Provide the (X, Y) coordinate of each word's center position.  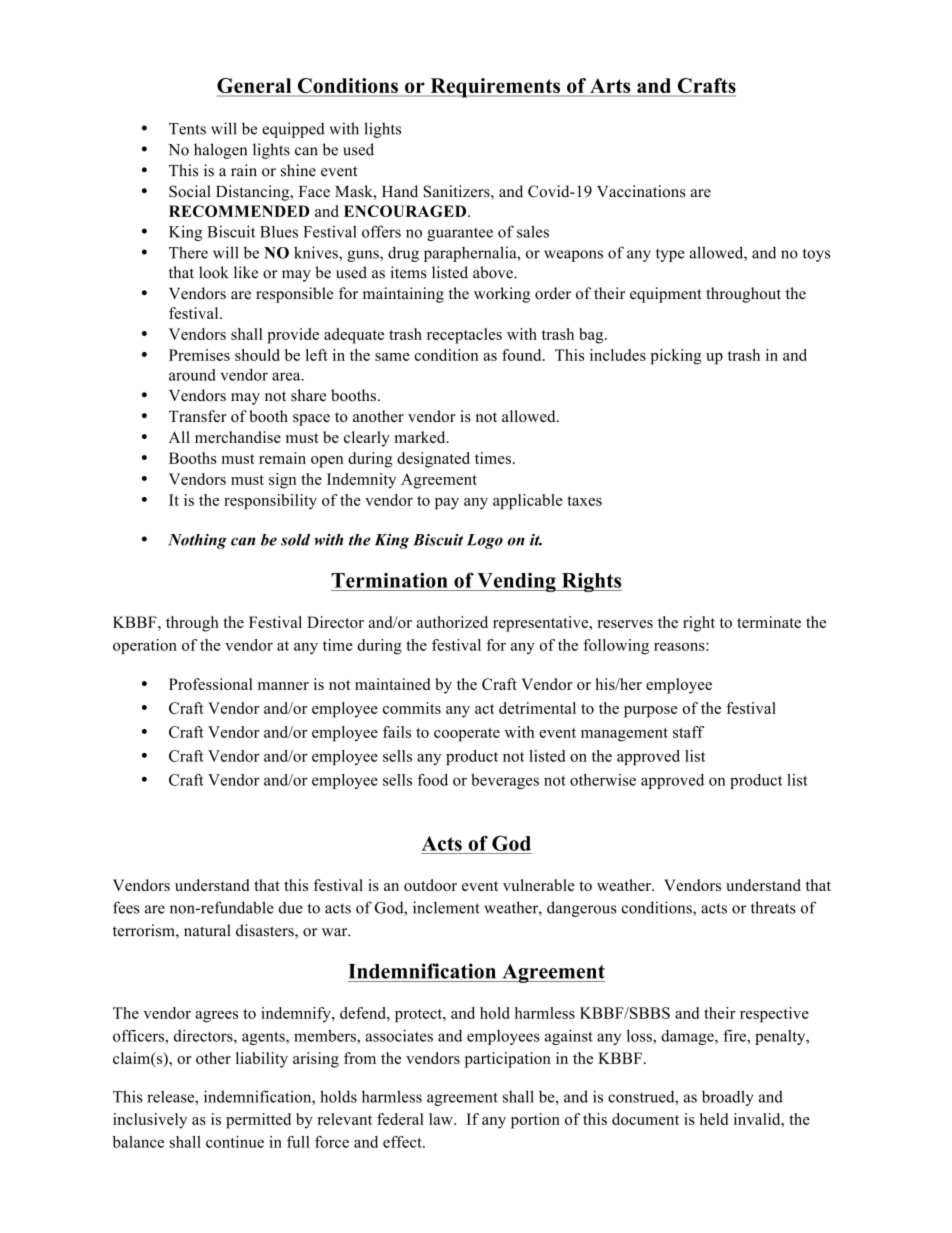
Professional (211, 684)
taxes (584, 501)
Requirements (495, 88)
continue (235, 1142)
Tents (187, 129)
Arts (610, 87)
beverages (505, 781)
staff (688, 732)
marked (421, 437)
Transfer (198, 416)
